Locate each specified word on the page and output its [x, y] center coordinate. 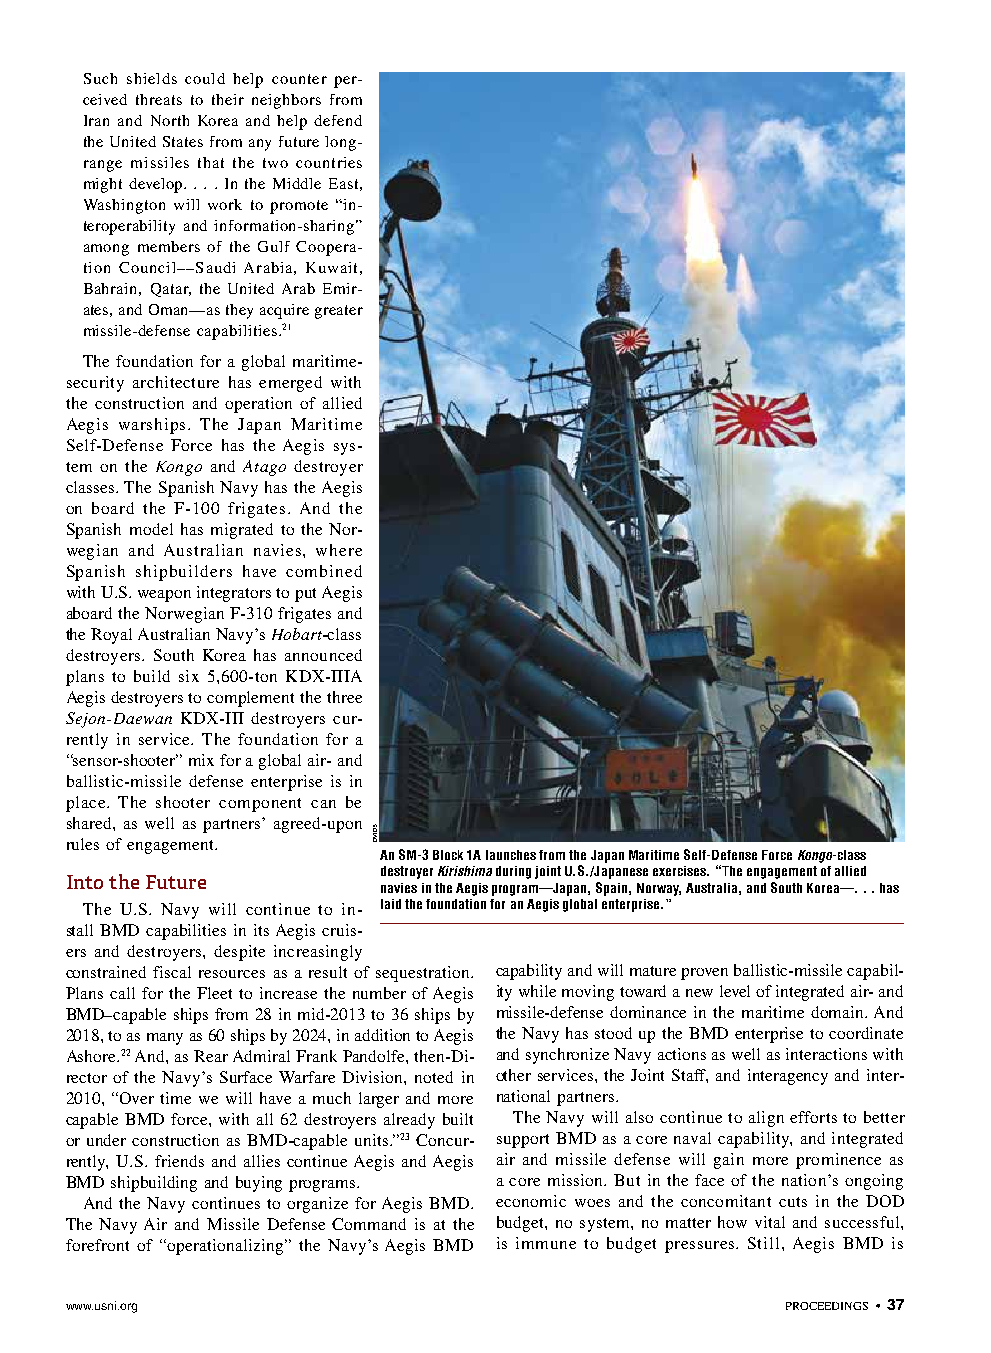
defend [338, 120]
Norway [659, 889]
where [339, 550]
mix [201, 760]
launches [511, 855]
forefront [97, 1245]
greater [339, 312]
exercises [681, 871]
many [165, 1039]
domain [839, 1012]
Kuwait [331, 267]
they [239, 311]
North [170, 120]
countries [329, 162]
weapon [164, 596]
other [513, 1075]
